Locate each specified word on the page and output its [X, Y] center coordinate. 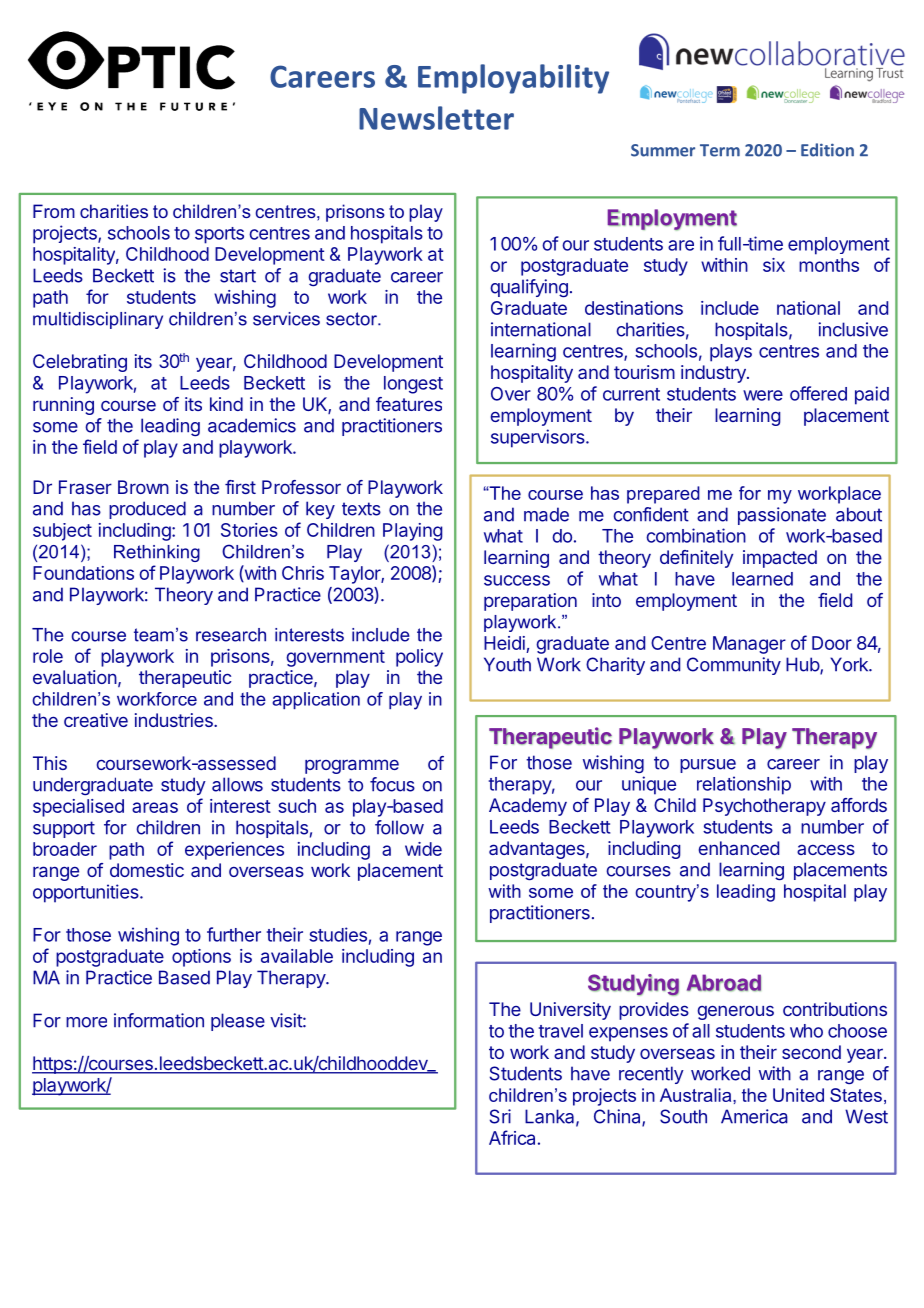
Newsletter [436, 118]
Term [720, 150]
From [54, 211]
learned [762, 579]
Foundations [83, 573]
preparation [530, 602]
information [159, 1020]
